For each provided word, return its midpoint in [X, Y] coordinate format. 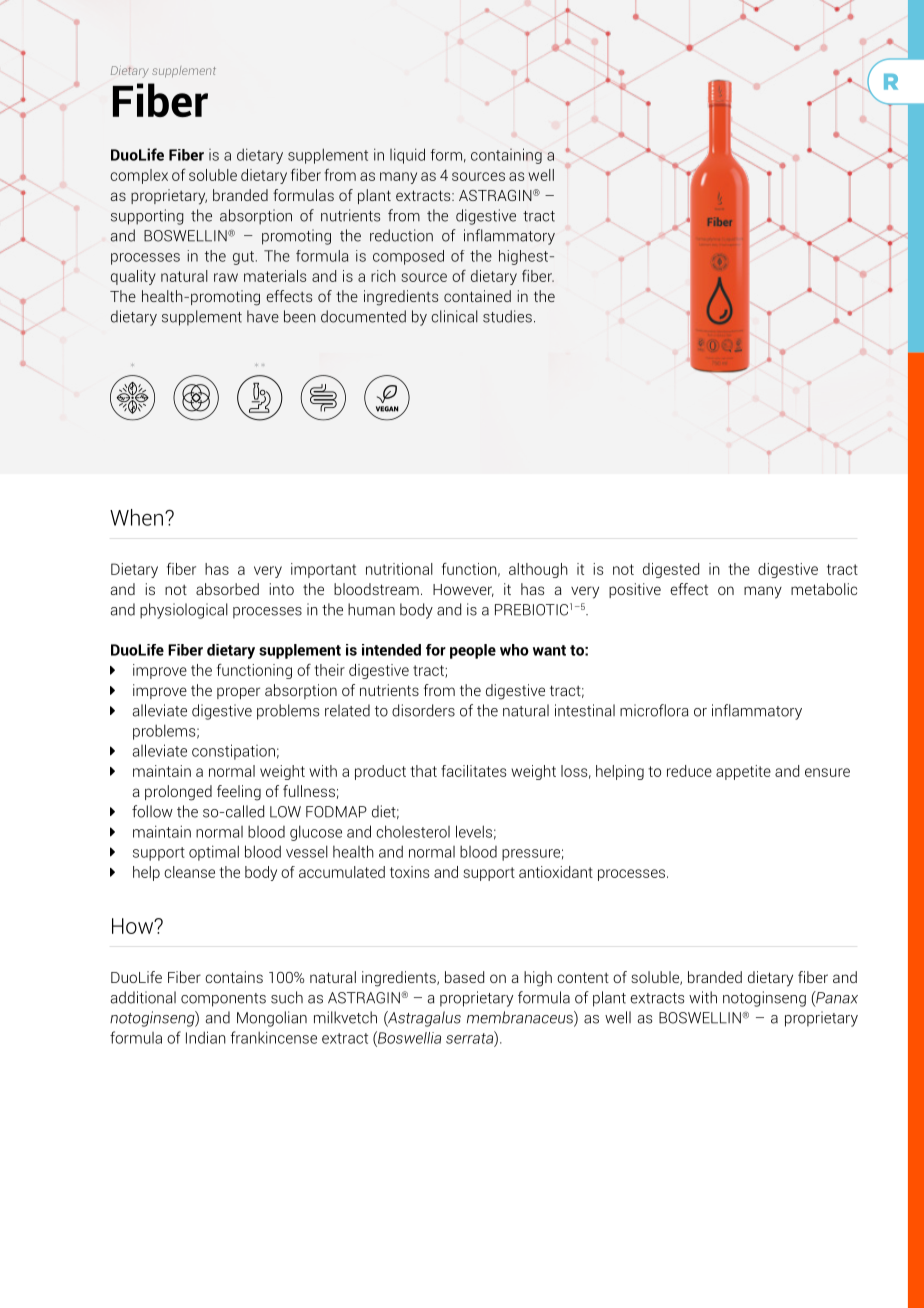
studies [507, 316]
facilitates [474, 771]
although [538, 570]
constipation [233, 752]
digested [671, 570]
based [464, 977]
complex [139, 176]
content [583, 977]
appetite [743, 772]
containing [506, 156]
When [136, 517]
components [223, 1000]
